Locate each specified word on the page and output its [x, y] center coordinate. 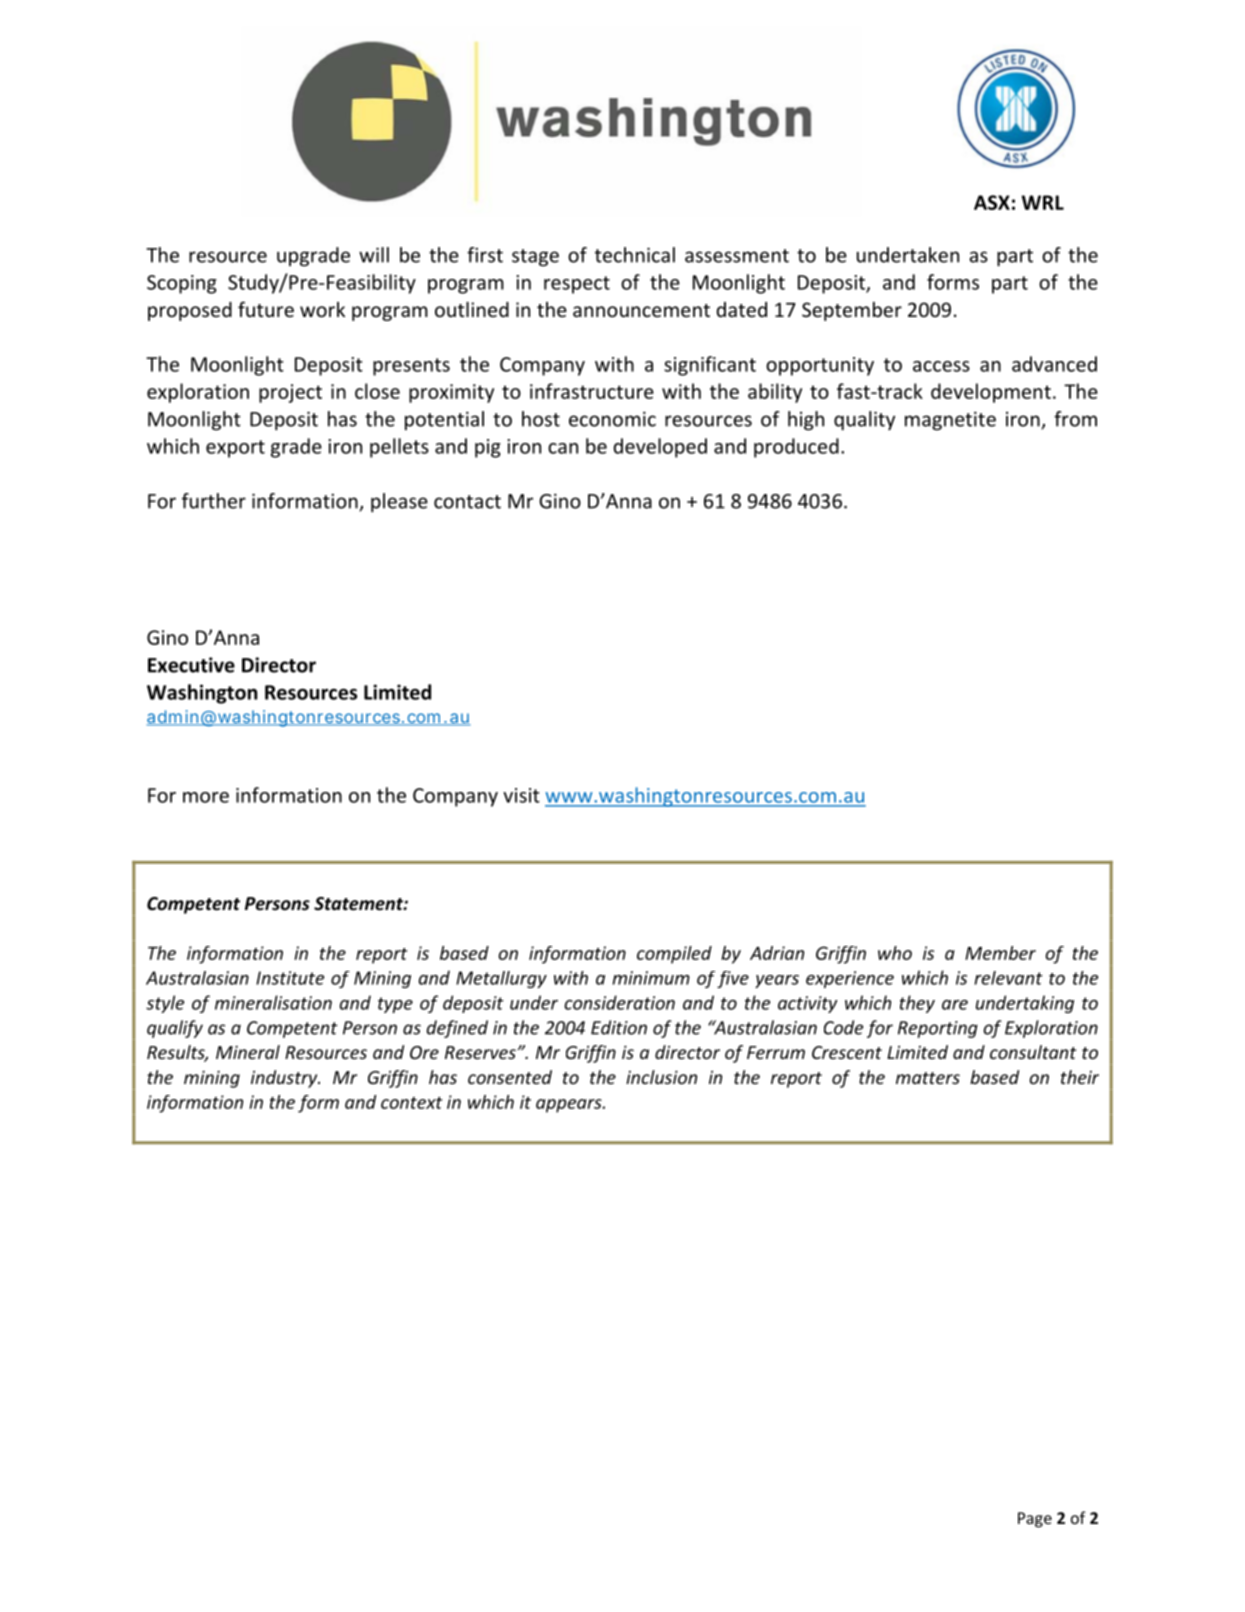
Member [1000, 953]
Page [1035, 1520]
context [412, 1103]
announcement [641, 310]
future [266, 309]
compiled [674, 955]
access [941, 366]
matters [928, 1078]
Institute [290, 978]
